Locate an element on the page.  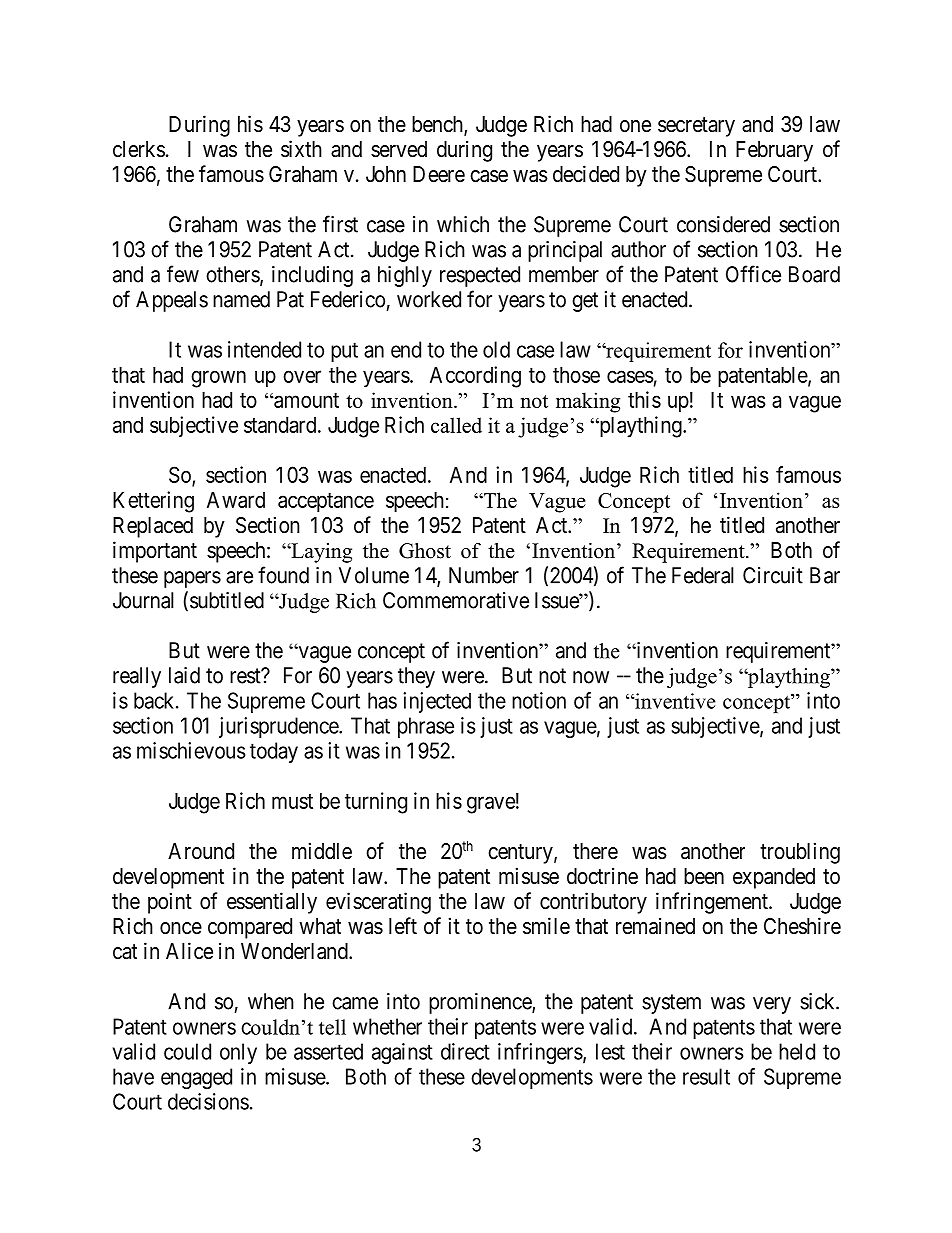
Deere is located at coordinates (439, 174).
